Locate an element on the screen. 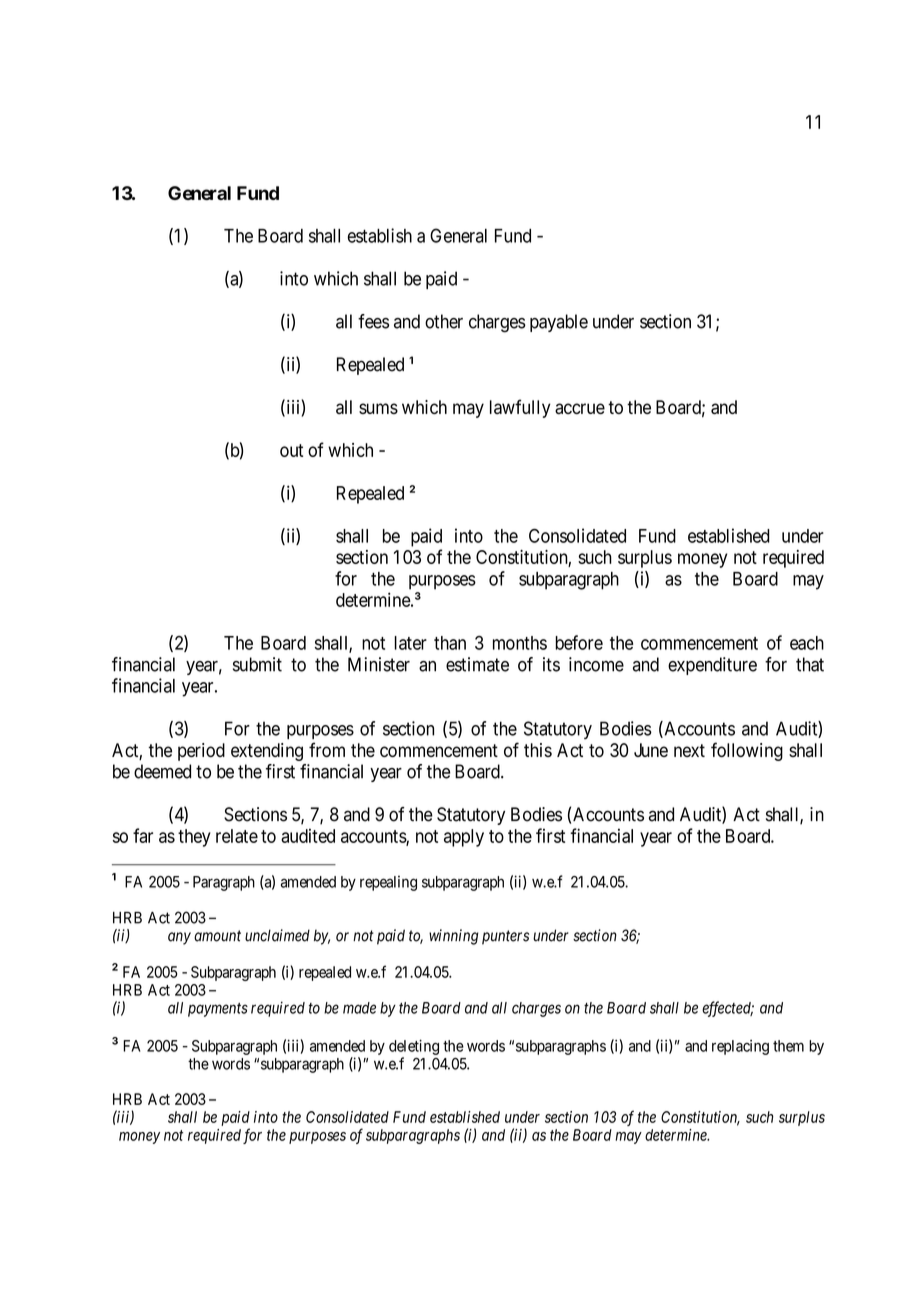 This screenshot has width=924, height=1308. deleting is located at coordinates (414, 1047).
